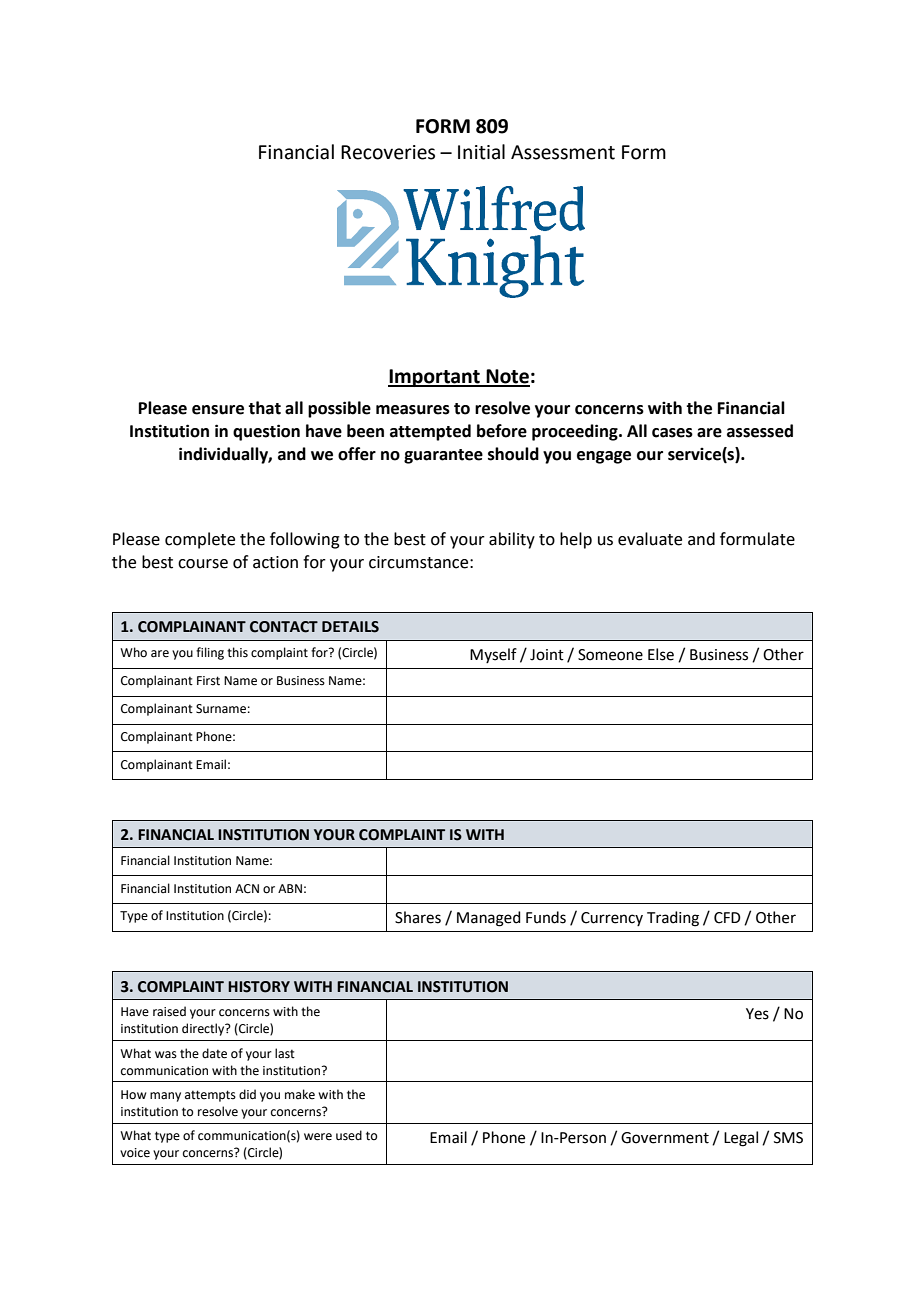  Describe the element at coordinates (650, 539) in the screenshot. I see `evaluate` at that location.
